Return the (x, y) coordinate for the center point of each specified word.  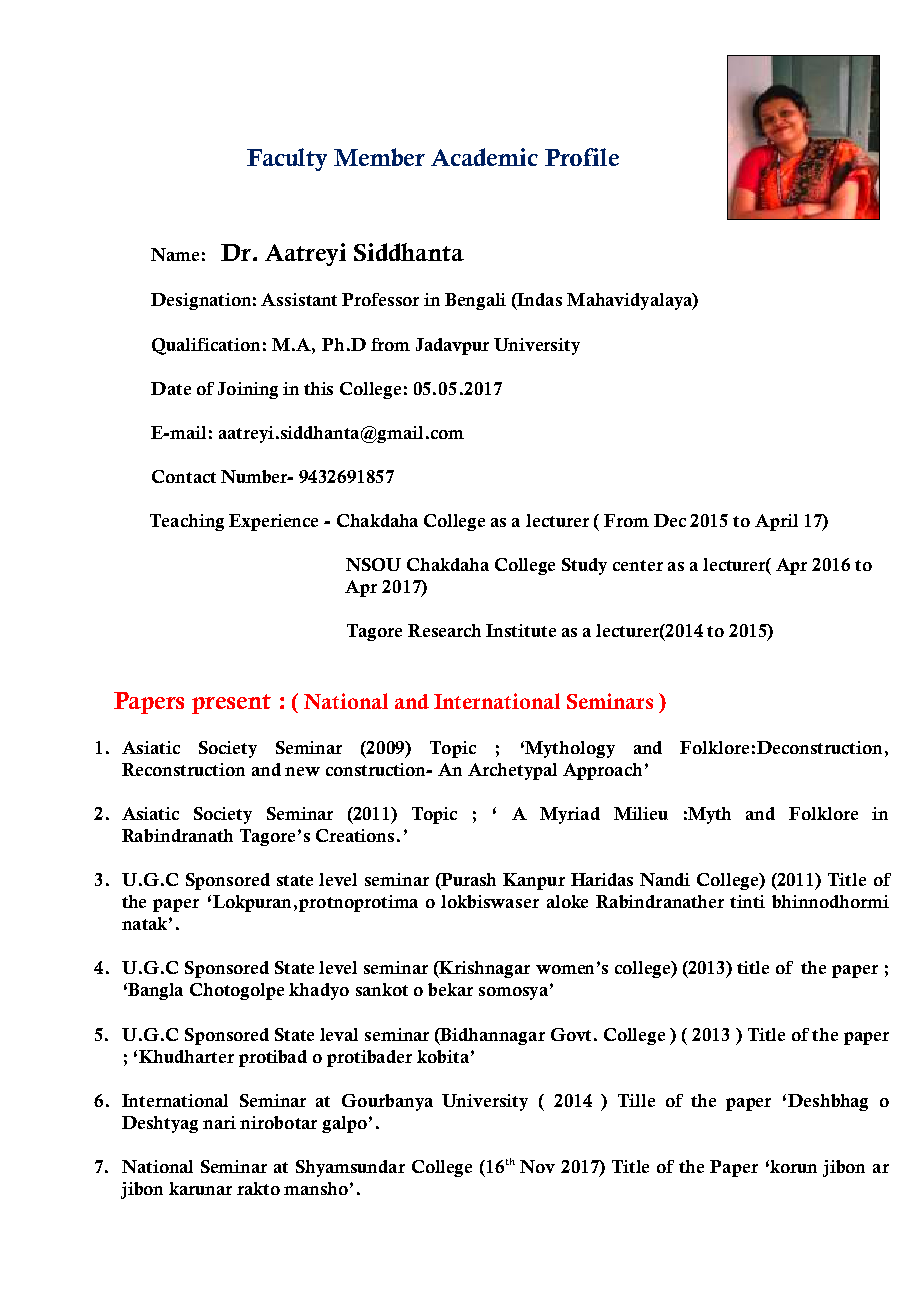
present (231, 704)
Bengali (475, 301)
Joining (248, 390)
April (776, 522)
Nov (537, 1166)
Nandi (665, 879)
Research (444, 630)
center (638, 565)
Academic (484, 157)
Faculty (287, 159)
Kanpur (534, 881)
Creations (355, 835)
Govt (571, 1034)
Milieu (641, 813)
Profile (582, 157)
